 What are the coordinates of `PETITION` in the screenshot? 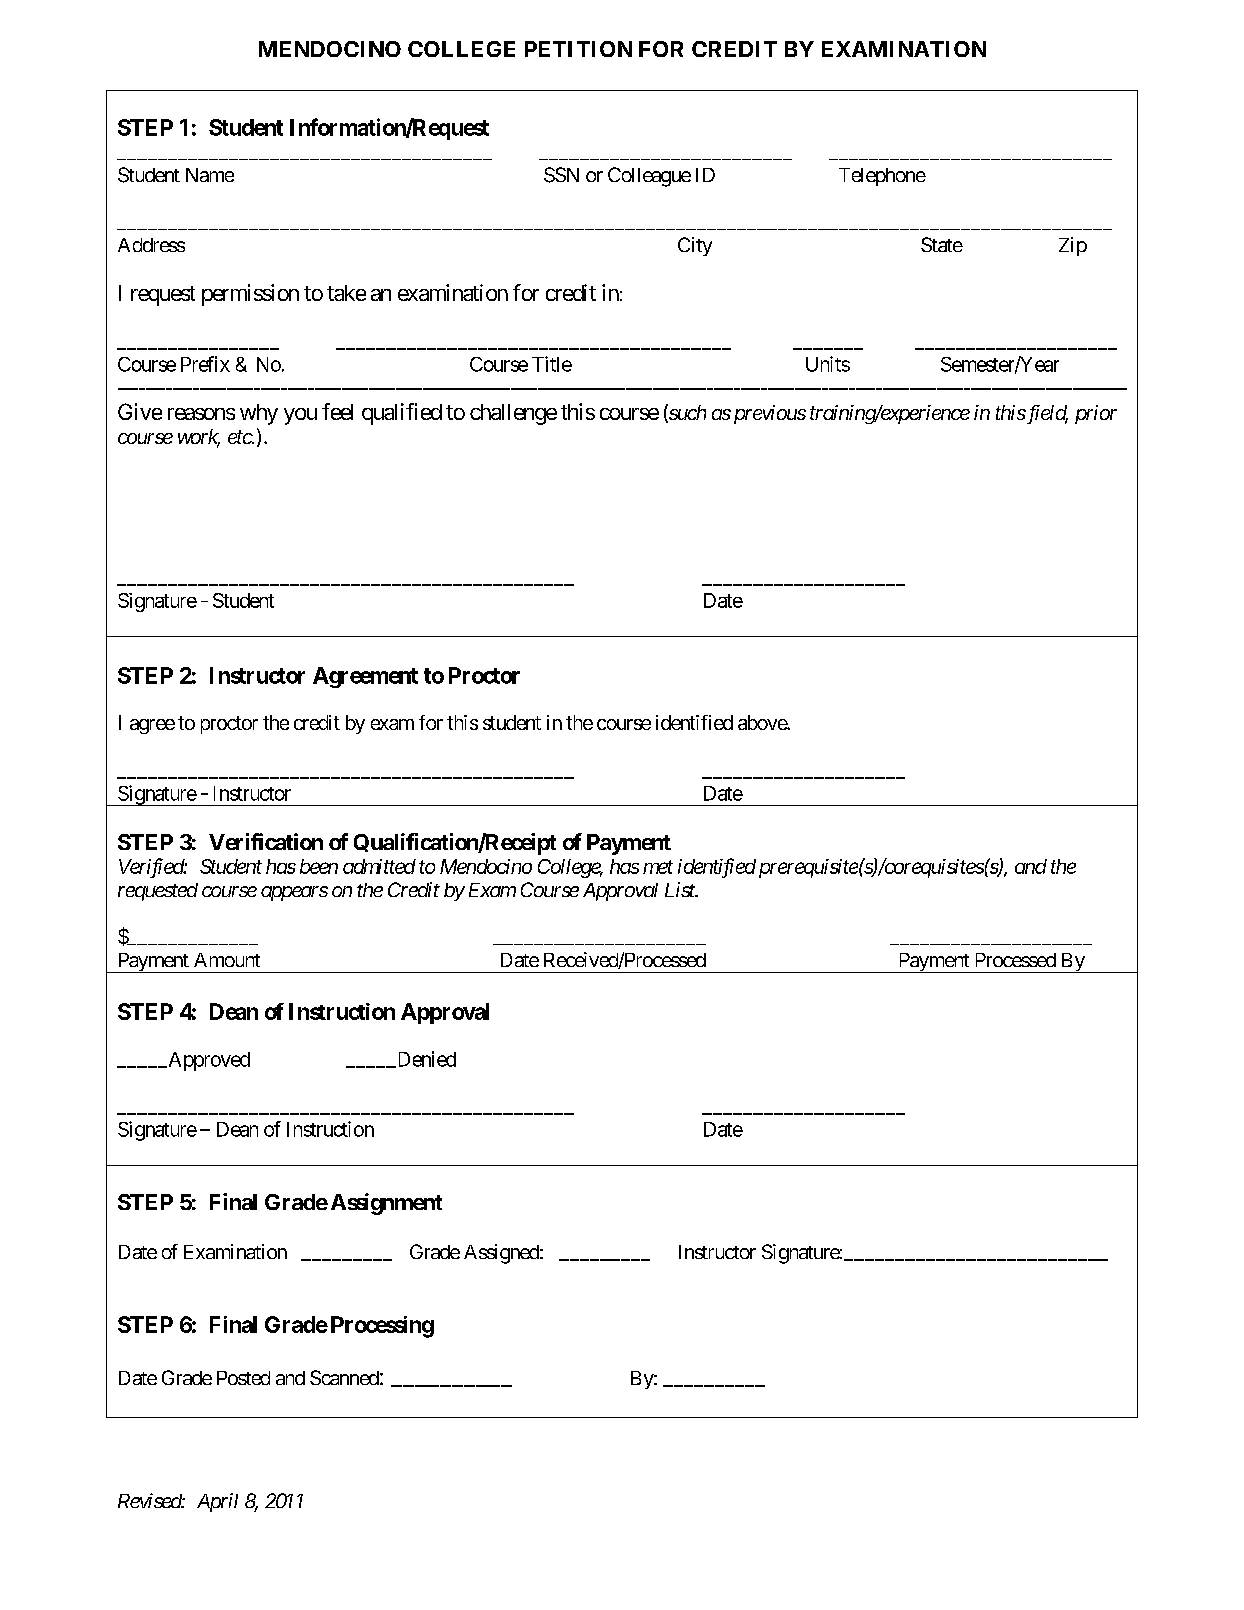 It's located at (578, 49).
